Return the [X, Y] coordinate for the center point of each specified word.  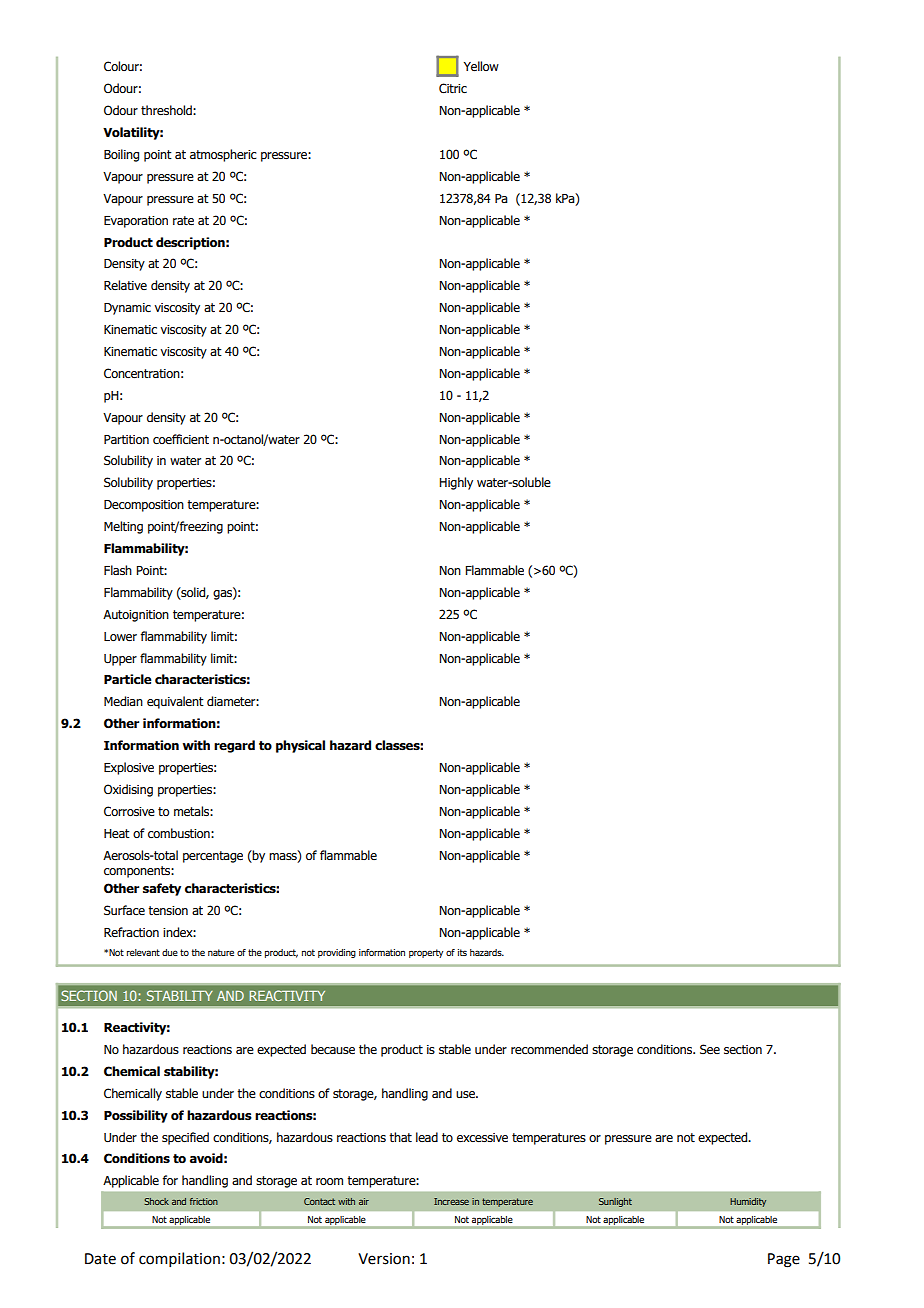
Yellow [481, 66]
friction [204, 1201]
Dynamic [127, 309]
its [462, 952]
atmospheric [223, 155]
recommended [549, 1049]
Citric [453, 88]
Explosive [129, 768]
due [170, 952]
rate [183, 221]
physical [300, 746]
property [426, 953]
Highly [456, 483]
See [710, 1049]
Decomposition [144, 506]
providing [337, 953]
